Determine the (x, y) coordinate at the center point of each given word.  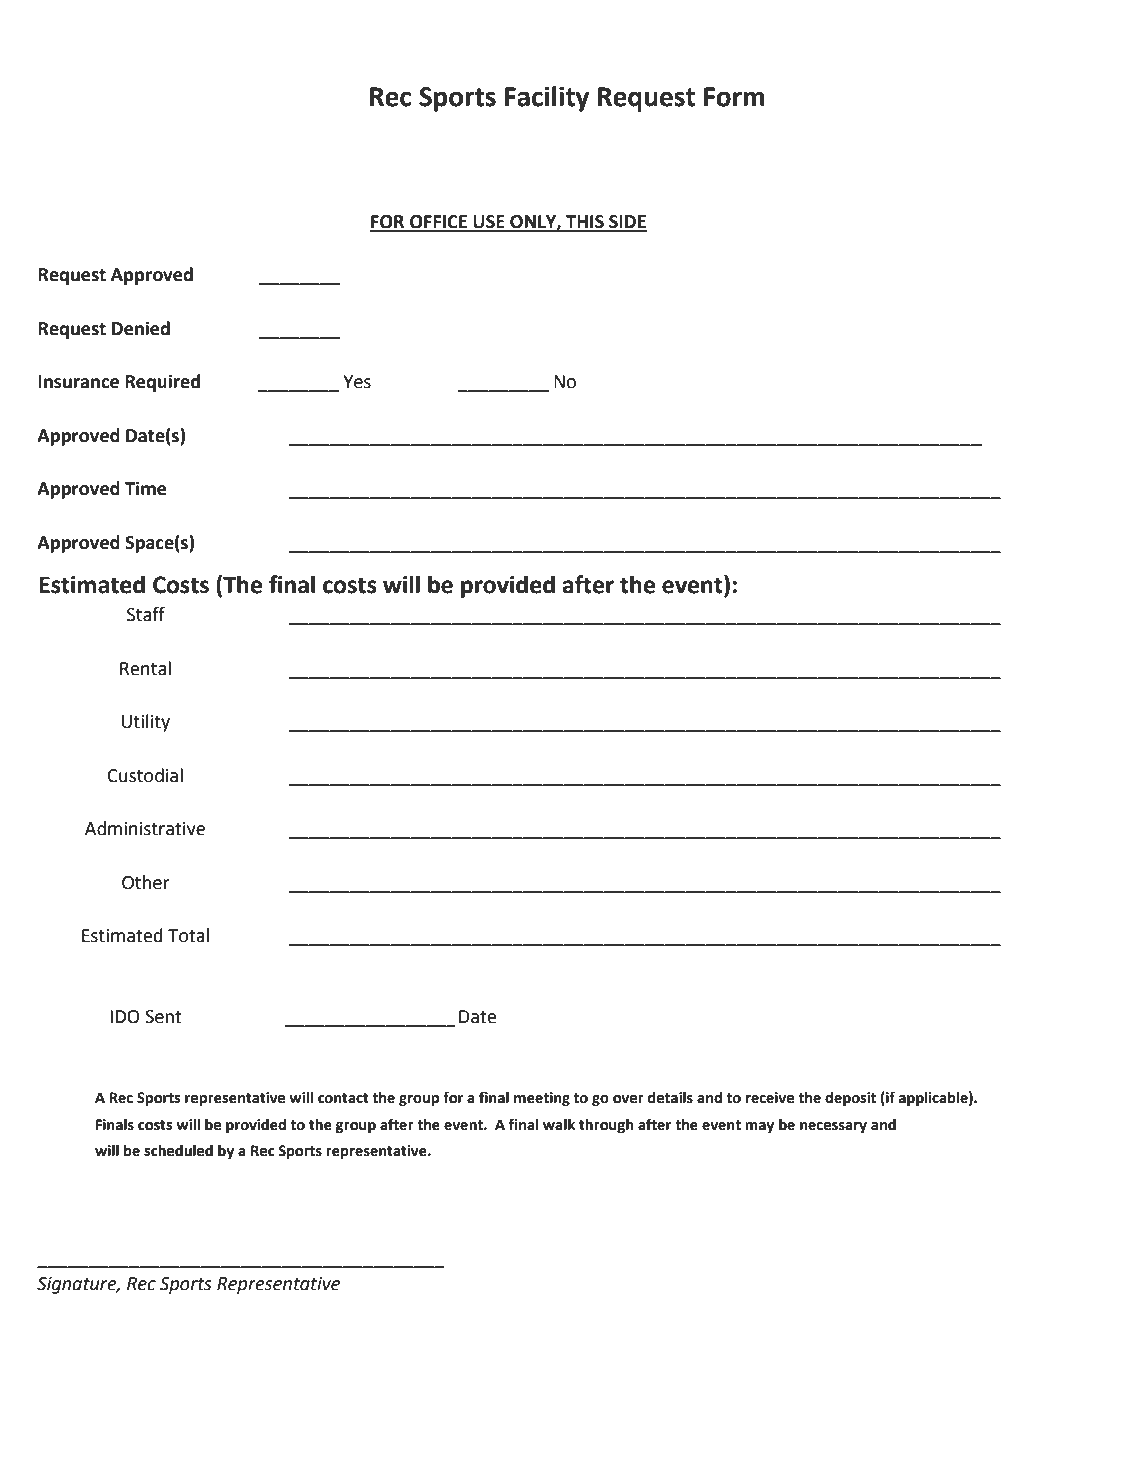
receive (770, 1098)
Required (162, 383)
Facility (547, 99)
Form (734, 97)
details (670, 1098)
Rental (145, 668)
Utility (146, 723)
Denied (141, 328)
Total (188, 935)
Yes (357, 382)
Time (146, 488)
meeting (542, 1099)
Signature (78, 1285)
